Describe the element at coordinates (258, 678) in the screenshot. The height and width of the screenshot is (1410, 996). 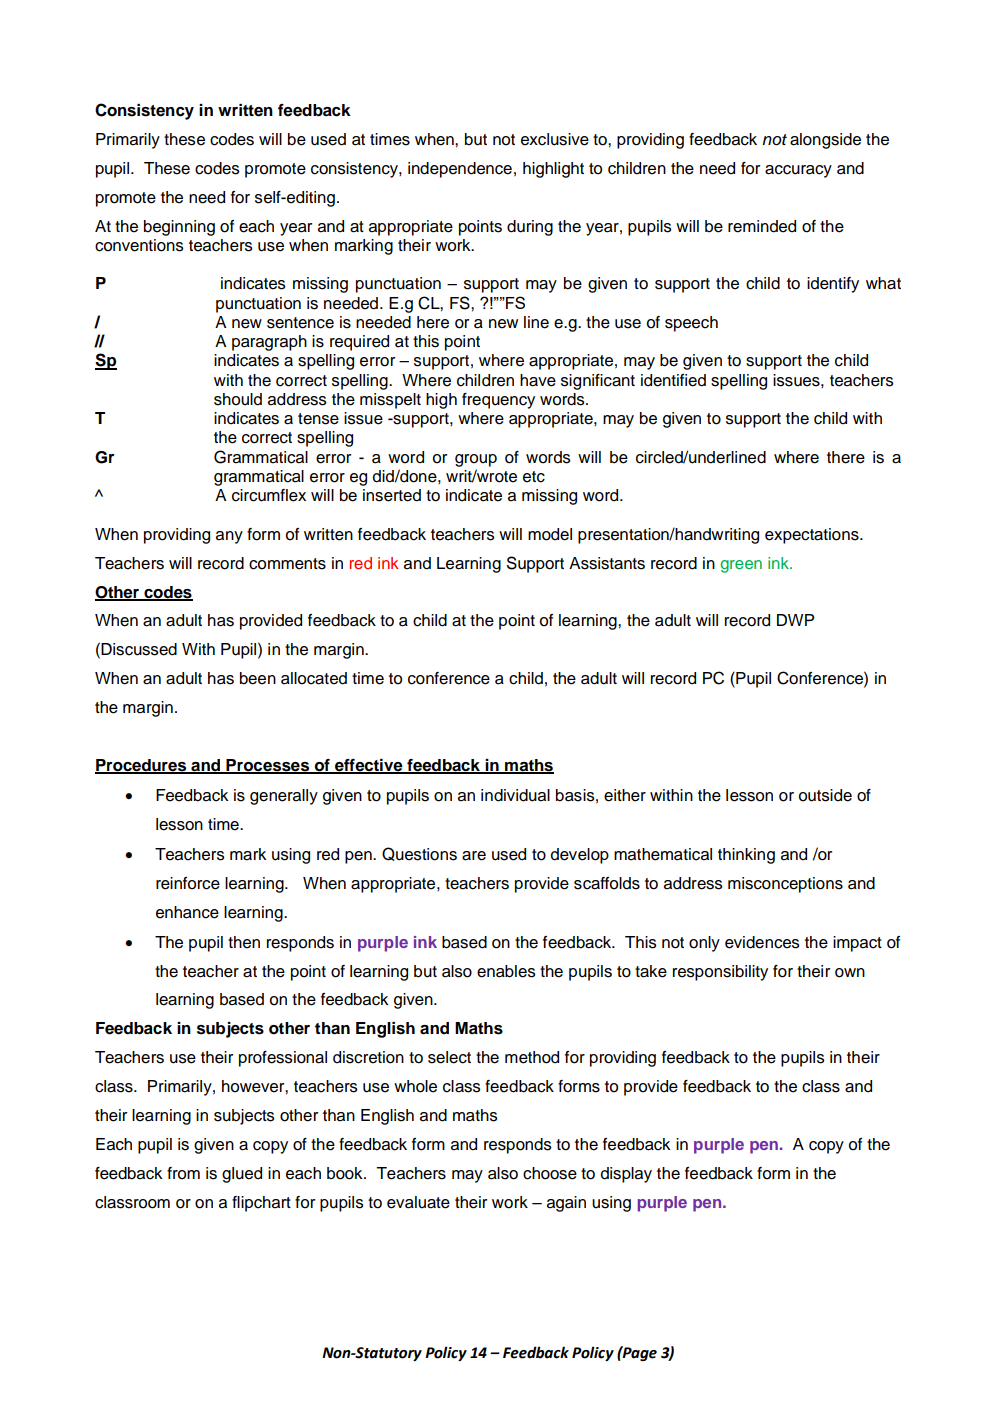
I see `been` at that location.
